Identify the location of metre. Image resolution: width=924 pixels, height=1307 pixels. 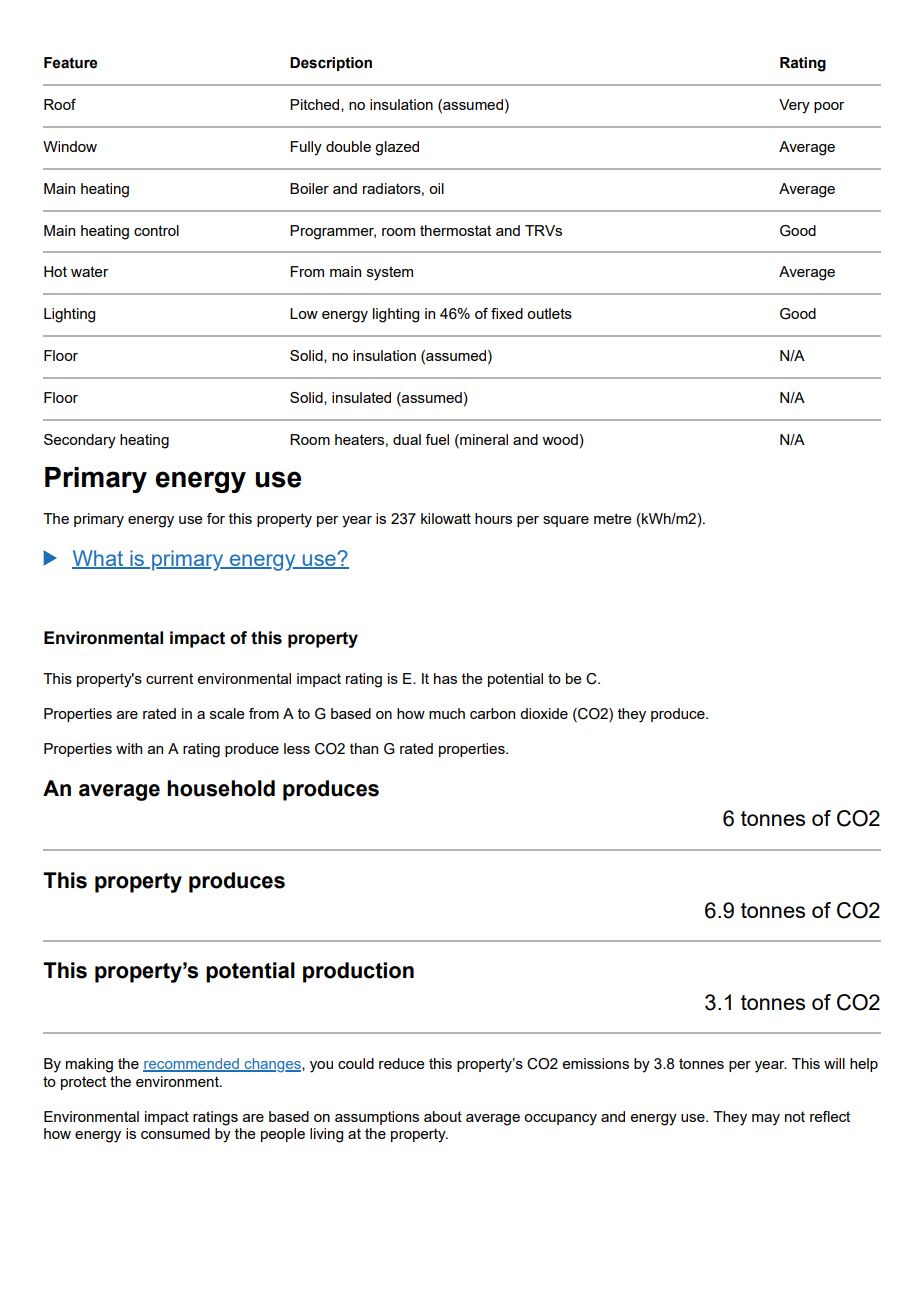
(613, 518).
